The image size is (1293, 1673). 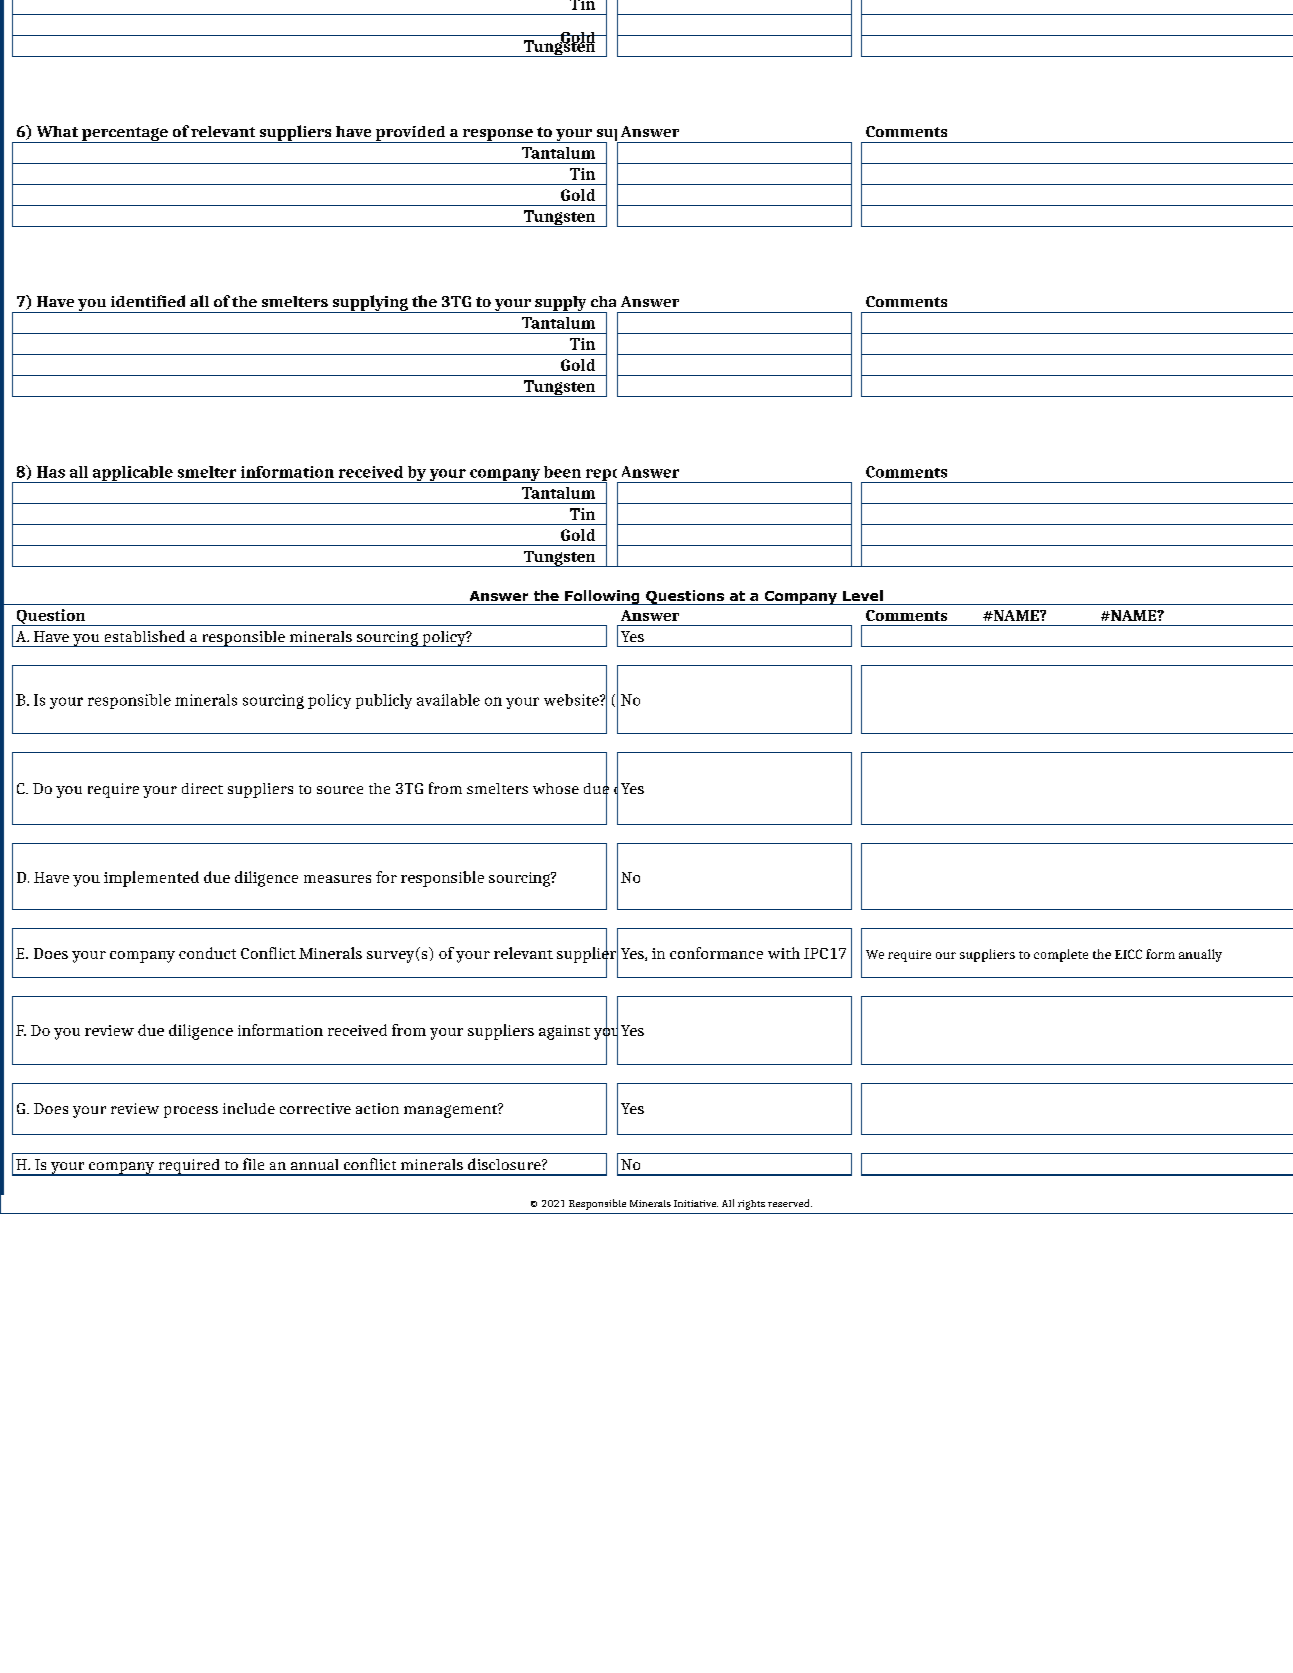 What do you see at coordinates (572, 700) in the screenshot?
I see `website` at bounding box center [572, 700].
